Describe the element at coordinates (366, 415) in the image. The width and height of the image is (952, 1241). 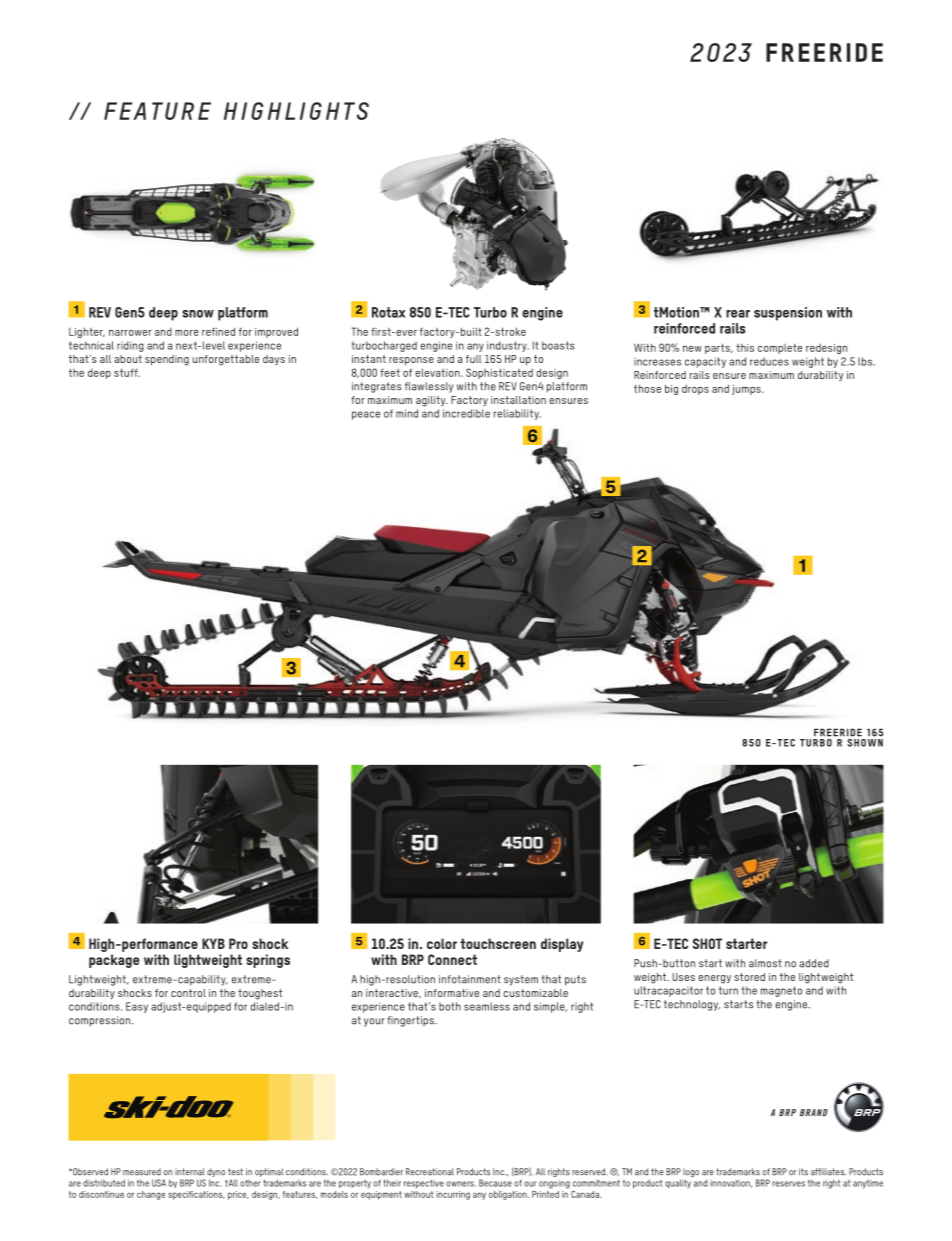
I see `peace` at that location.
